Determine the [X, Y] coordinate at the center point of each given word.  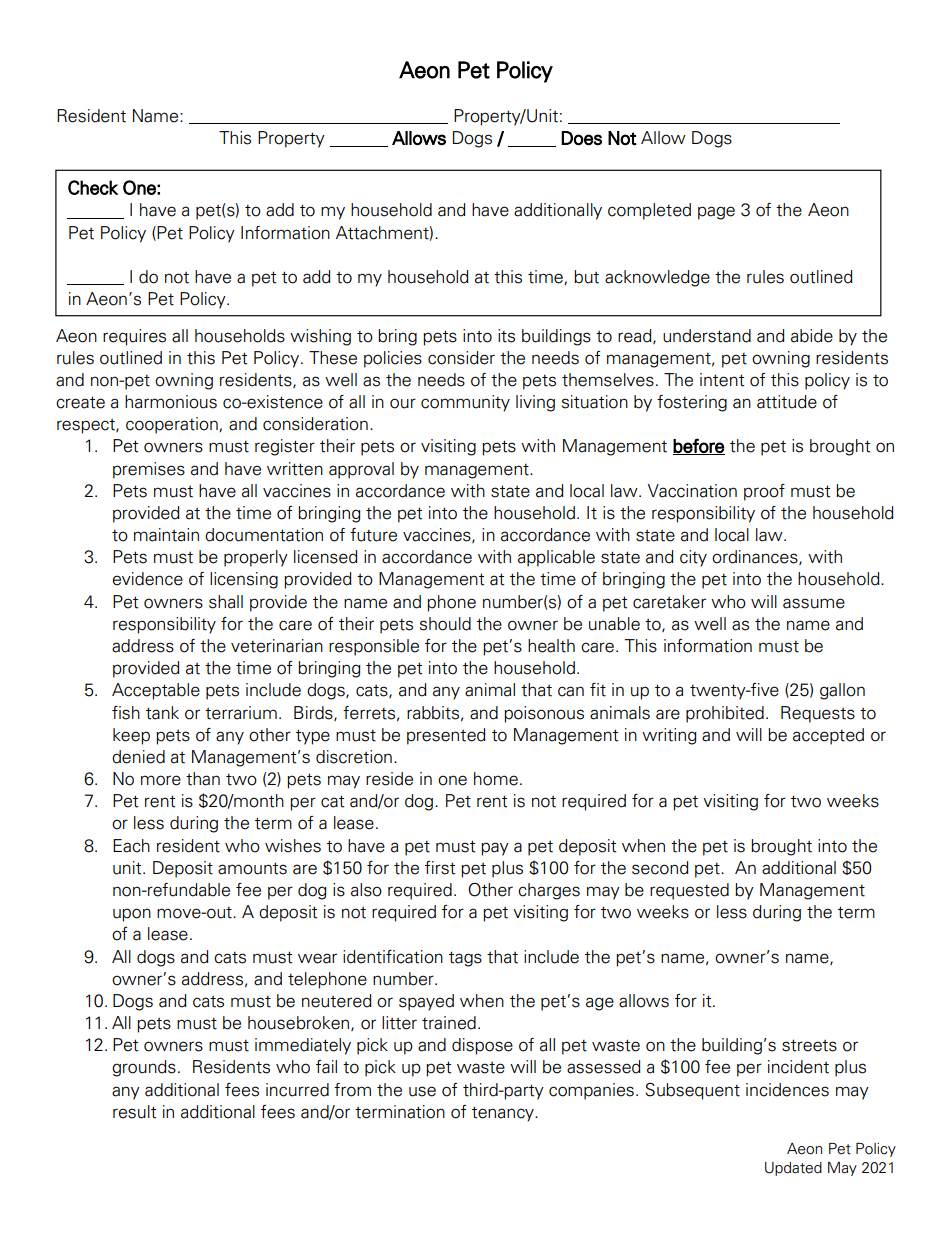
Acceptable [156, 691]
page [716, 213]
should [445, 624]
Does [581, 138]
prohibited [725, 714]
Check [93, 187]
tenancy [504, 1114]
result [134, 1112]
